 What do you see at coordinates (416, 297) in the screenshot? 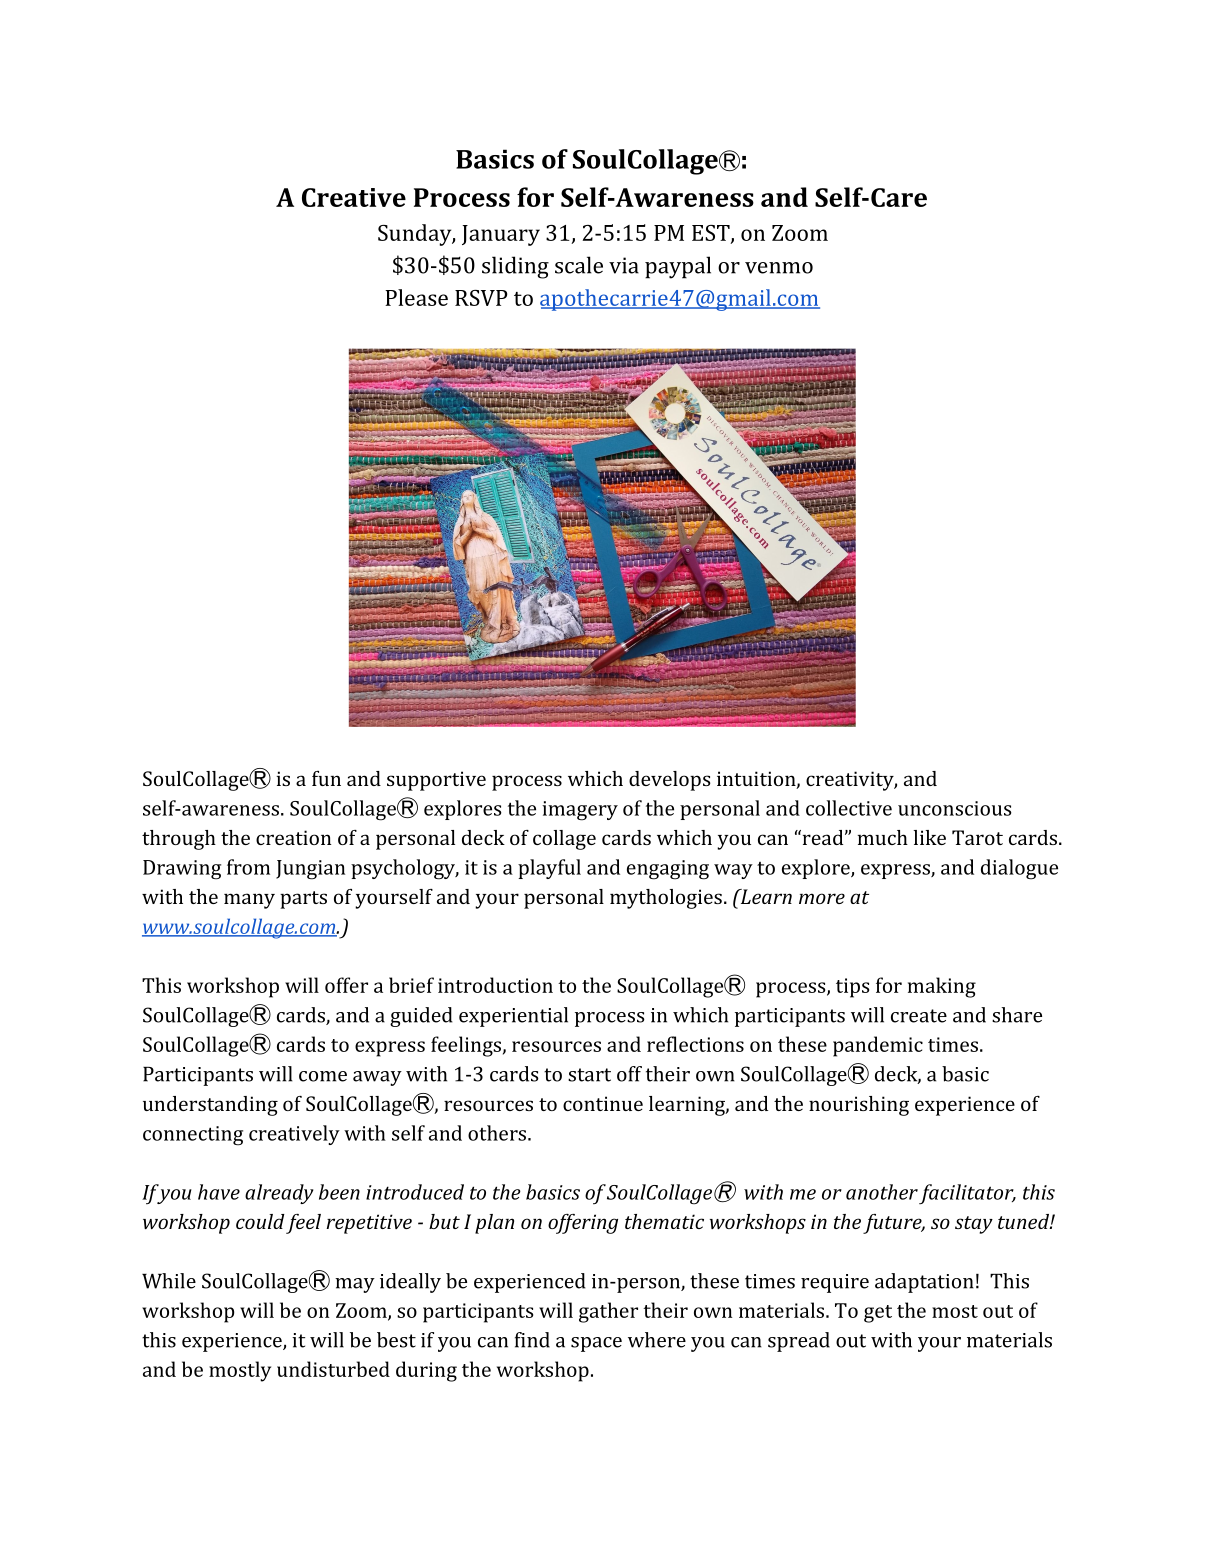
I see `Please` at bounding box center [416, 297].
